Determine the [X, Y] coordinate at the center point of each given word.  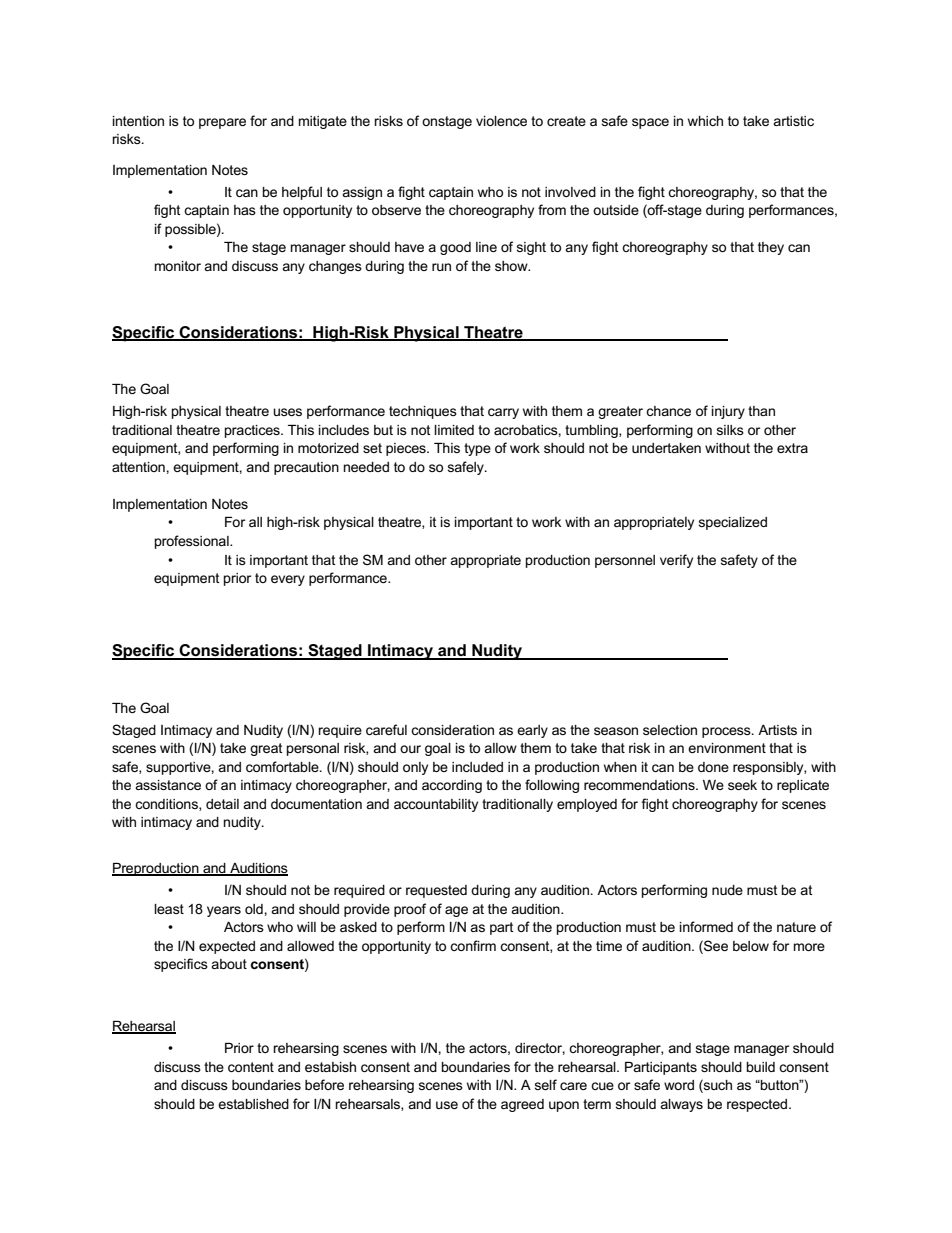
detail [222, 804]
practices [253, 431]
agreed [522, 1105]
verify [676, 561]
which [705, 121]
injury [728, 412]
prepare [222, 123]
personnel [625, 561]
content [251, 1067]
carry [503, 413]
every [288, 580]
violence [501, 121]
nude [727, 890]
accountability [436, 805]
